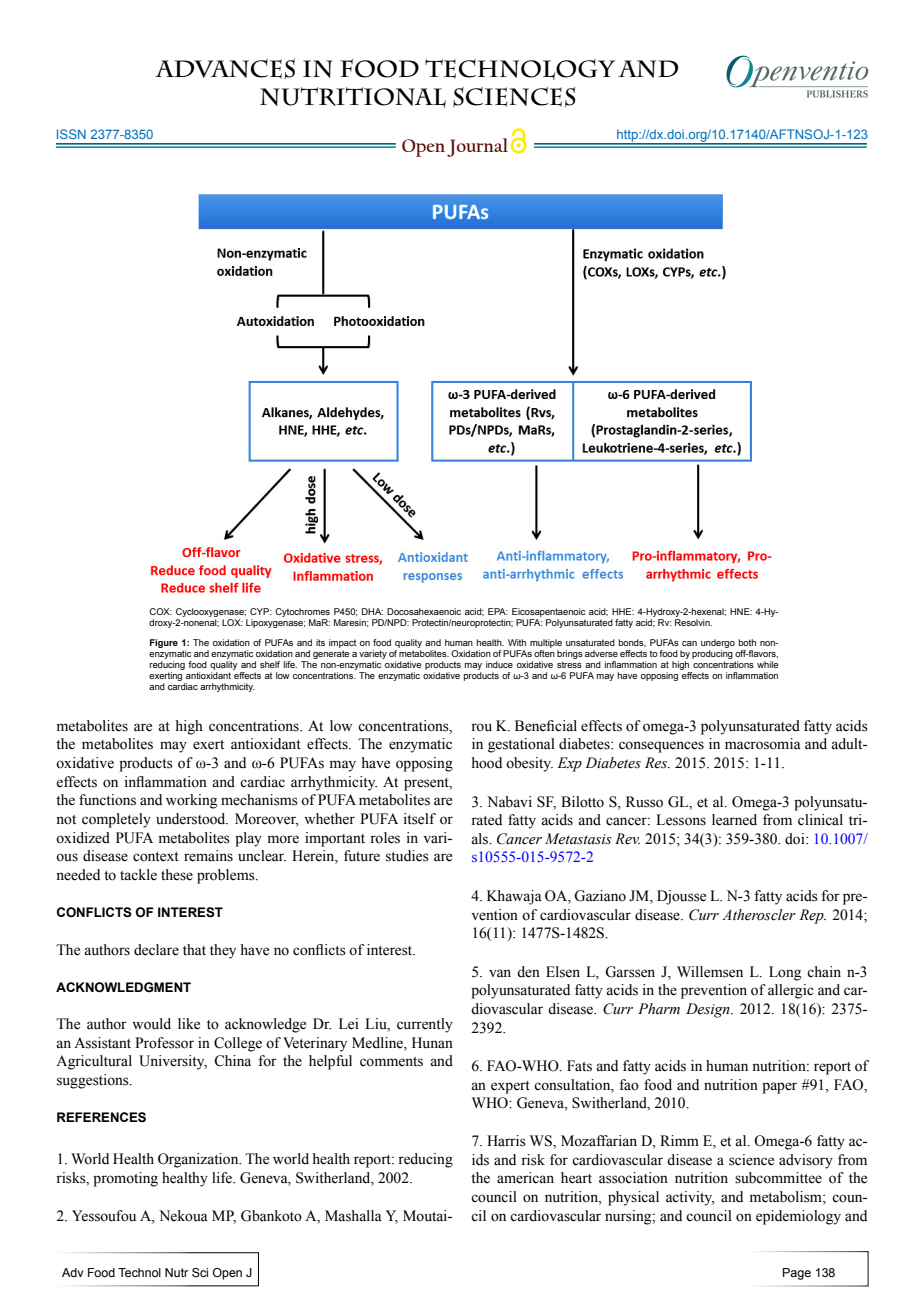 This image has width=924, height=1308. I want to click on Figure, so click(164, 643).
